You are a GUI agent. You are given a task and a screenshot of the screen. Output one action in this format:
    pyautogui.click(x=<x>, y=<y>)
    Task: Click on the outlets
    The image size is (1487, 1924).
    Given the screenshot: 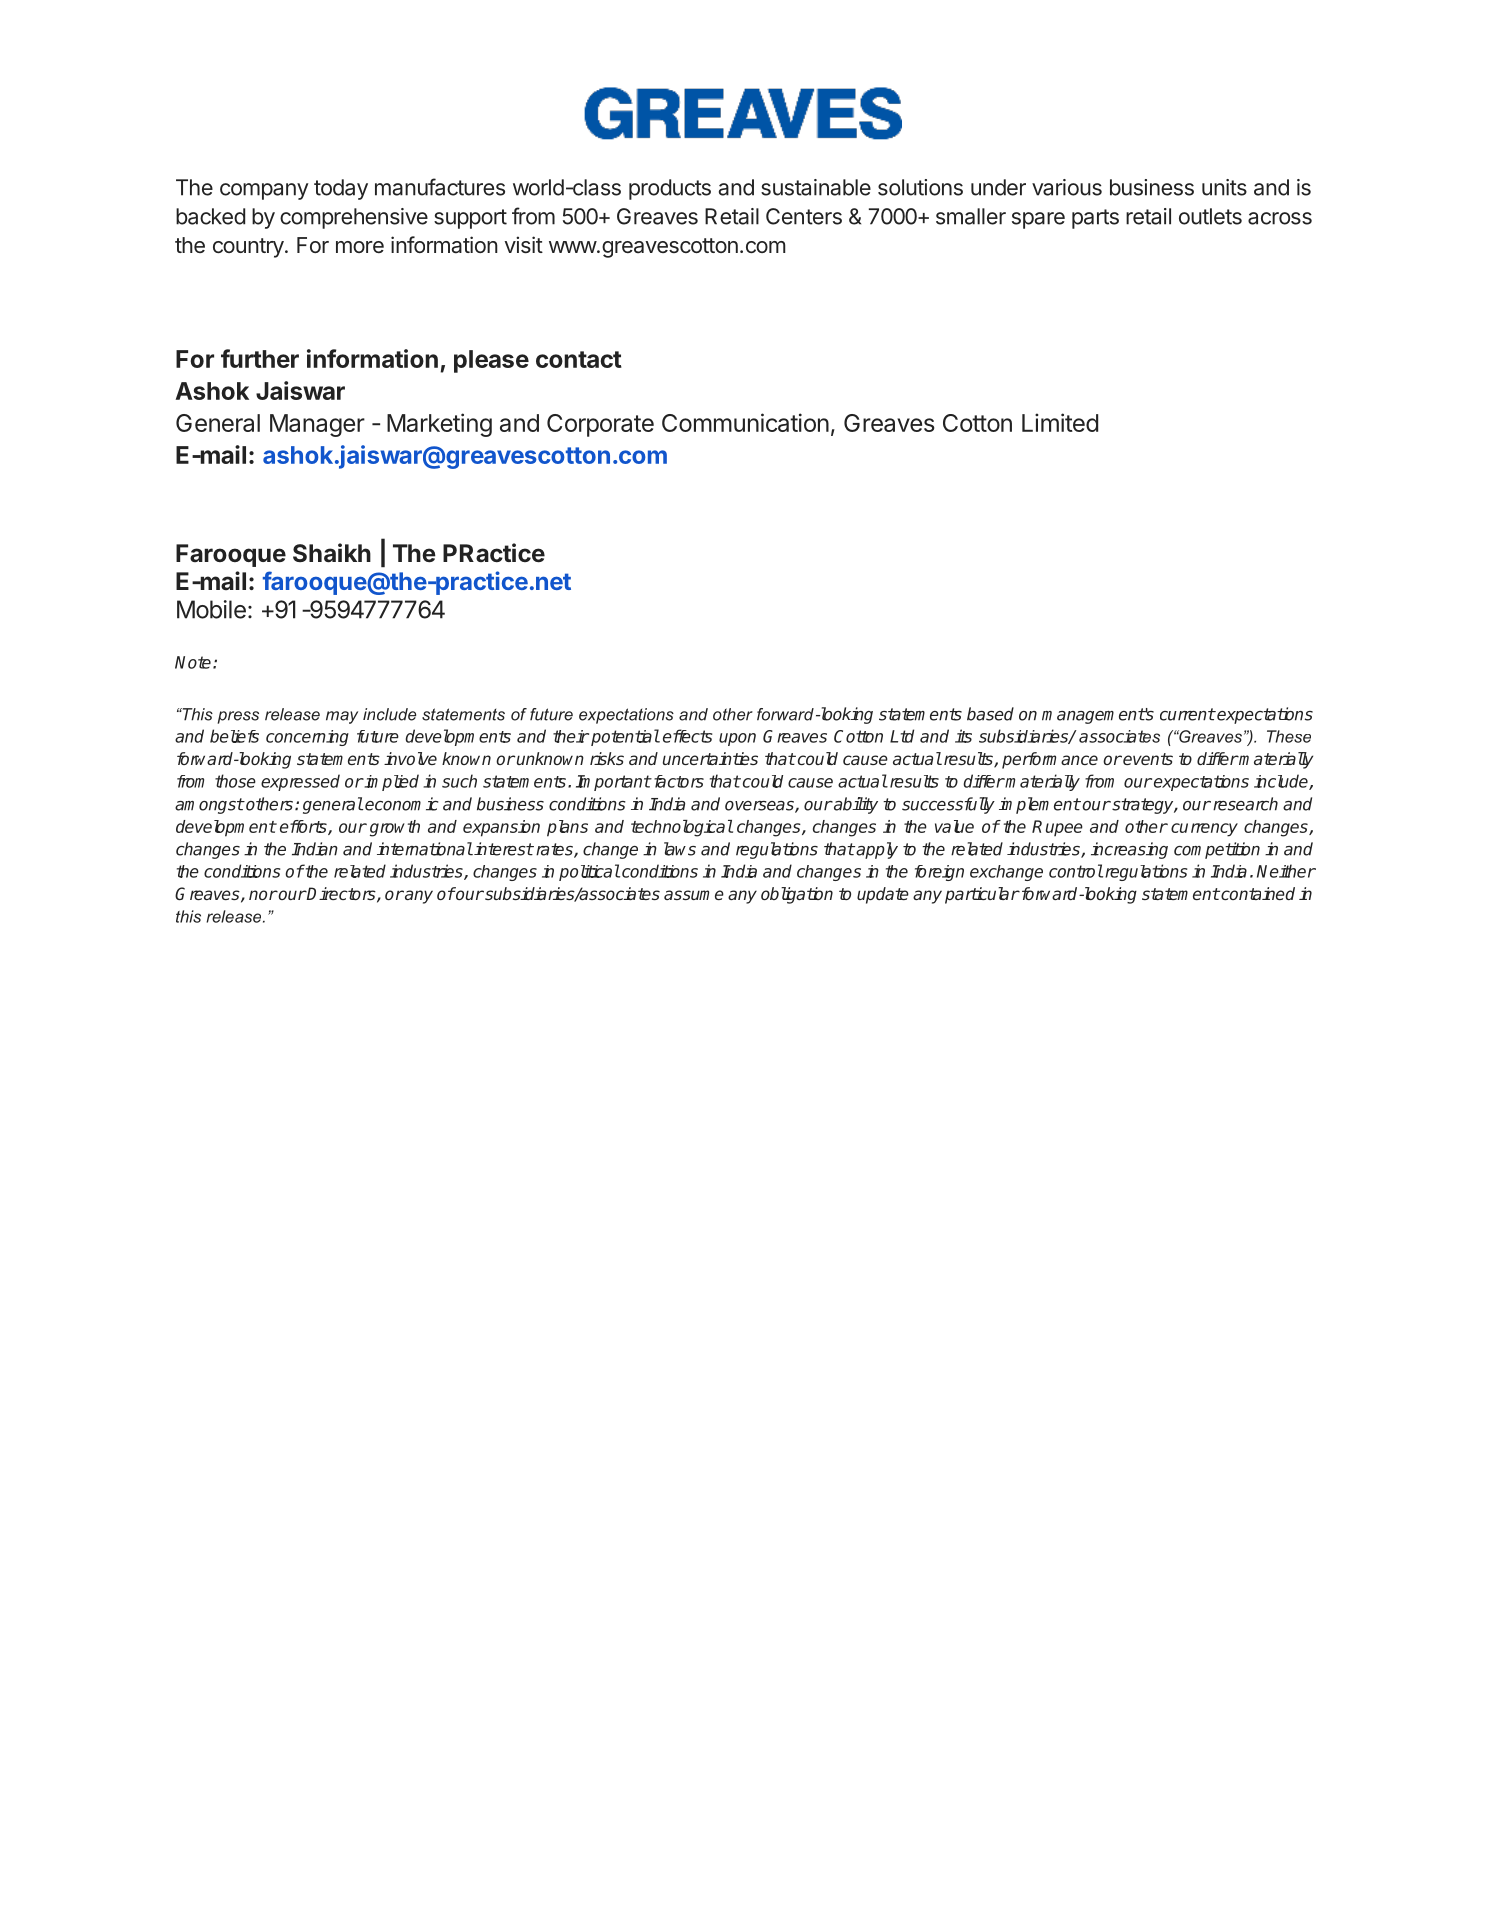 What is the action you would take?
    pyautogui.click(x=1210, y=216)
